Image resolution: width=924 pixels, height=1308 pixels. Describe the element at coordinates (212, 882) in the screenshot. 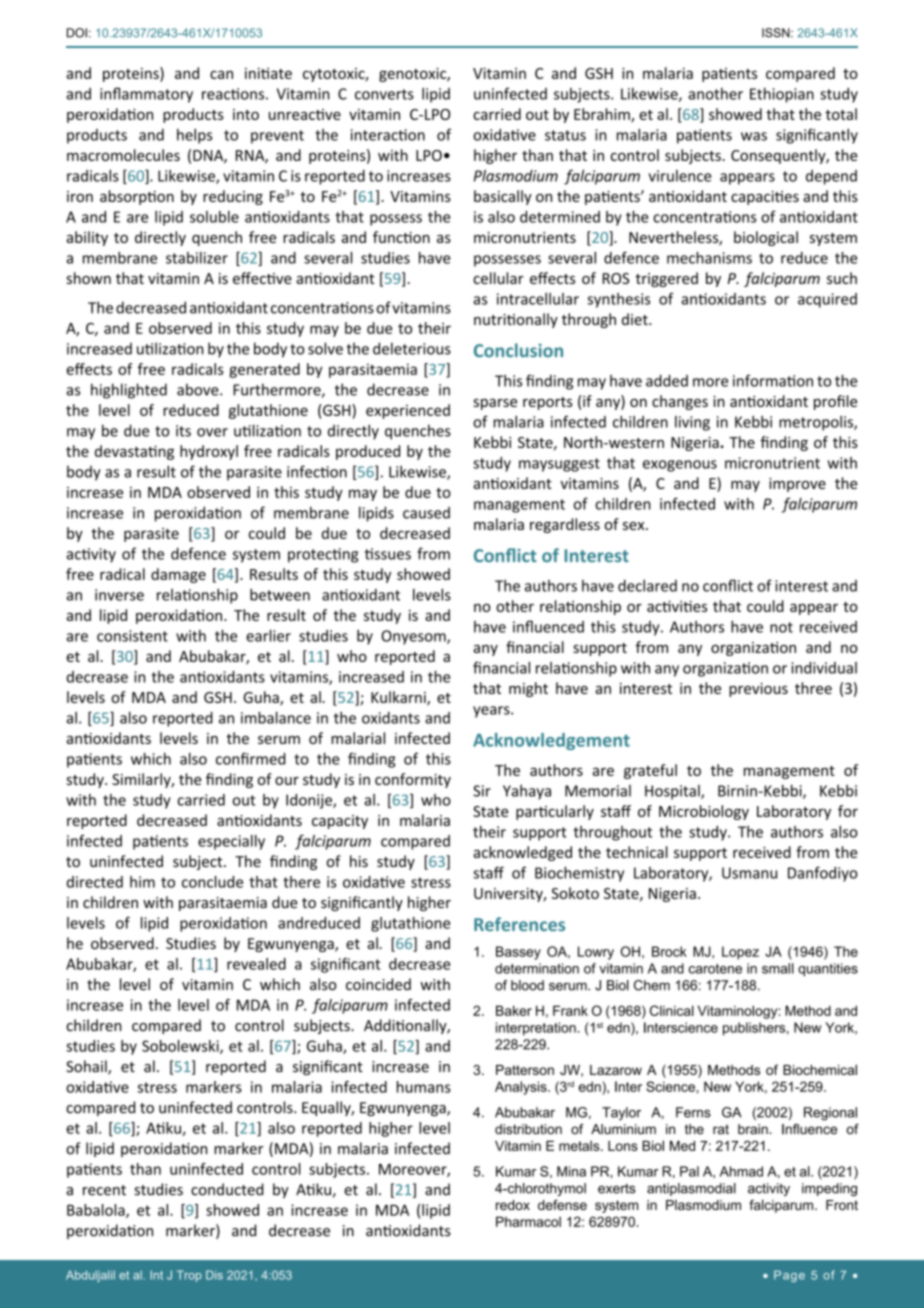

I see `conclude` at that location.
